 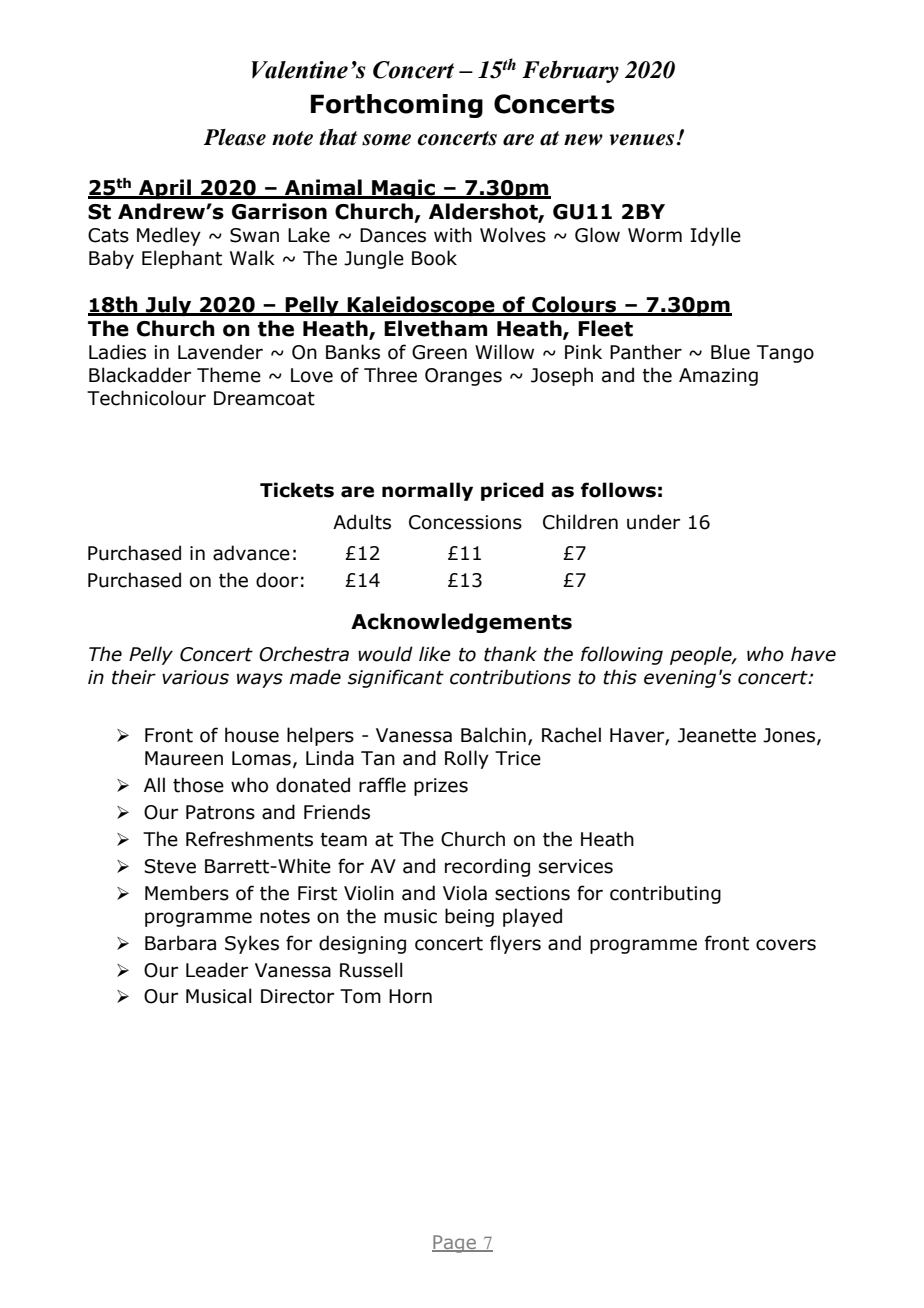 What do you see at coordinates (641, 140) in the document?
I see `venues` at bounding box center [641, 140].
